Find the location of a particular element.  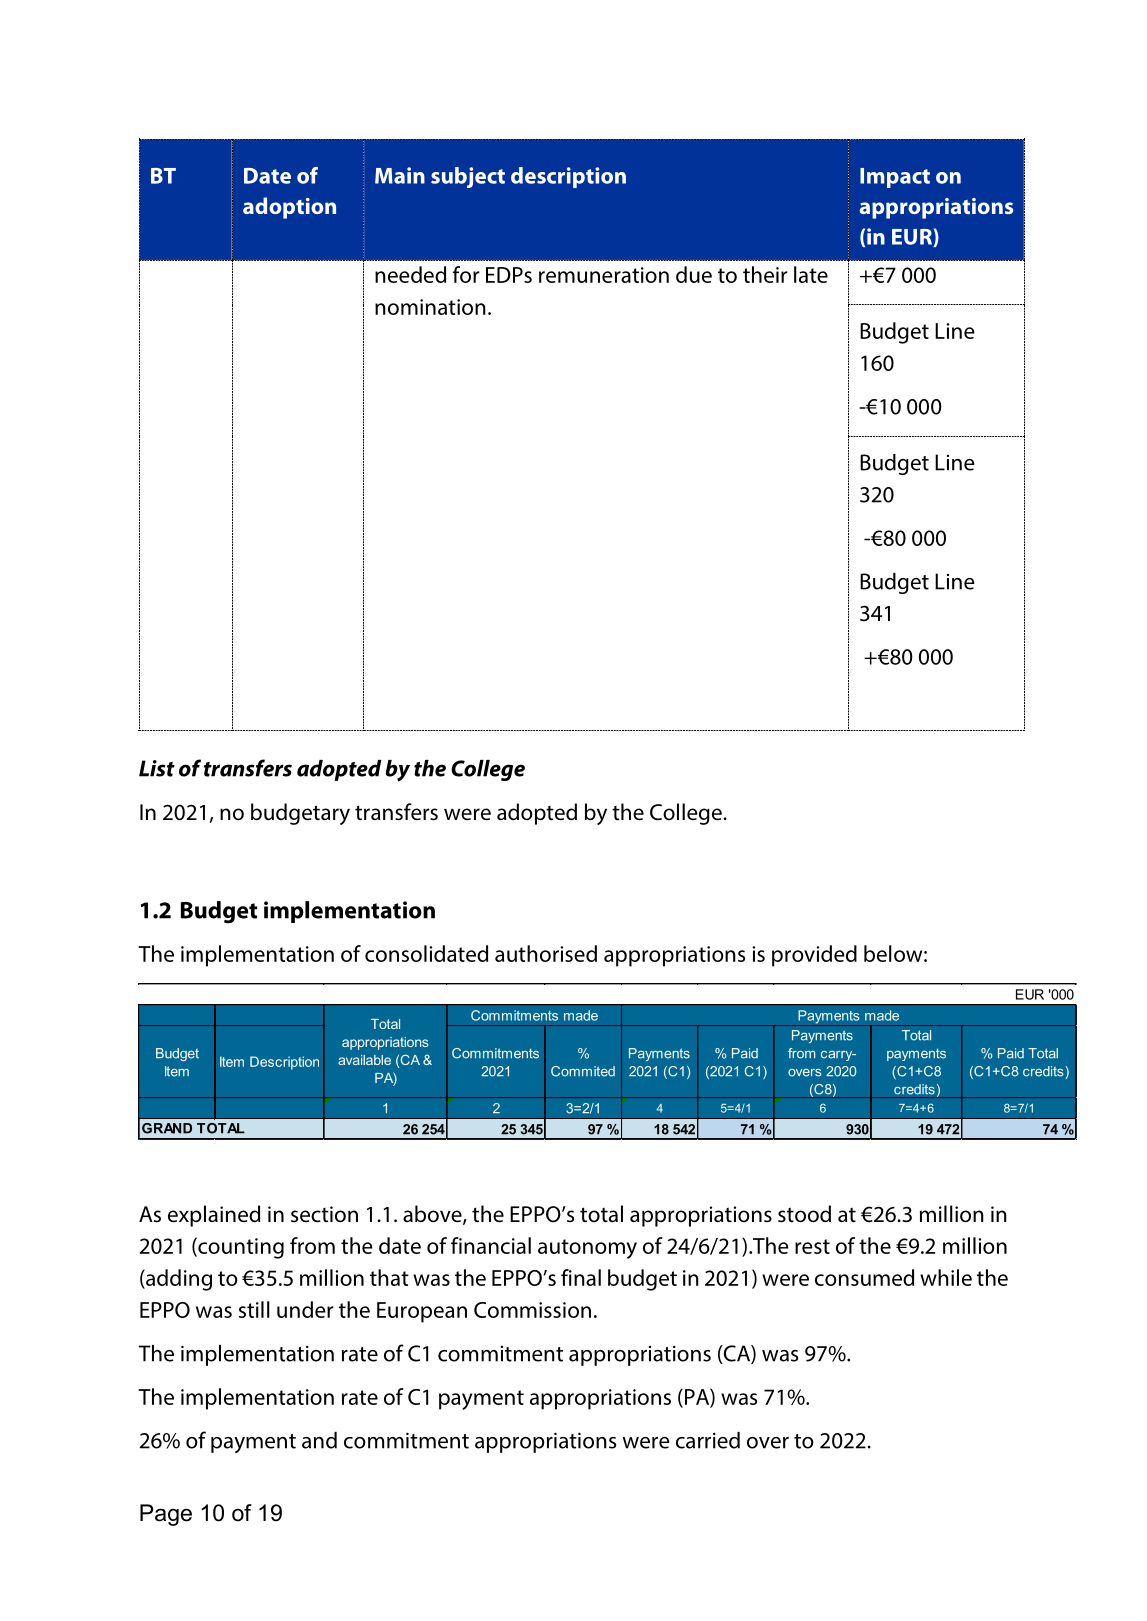

stood is located at coordinates (804, 1214).
